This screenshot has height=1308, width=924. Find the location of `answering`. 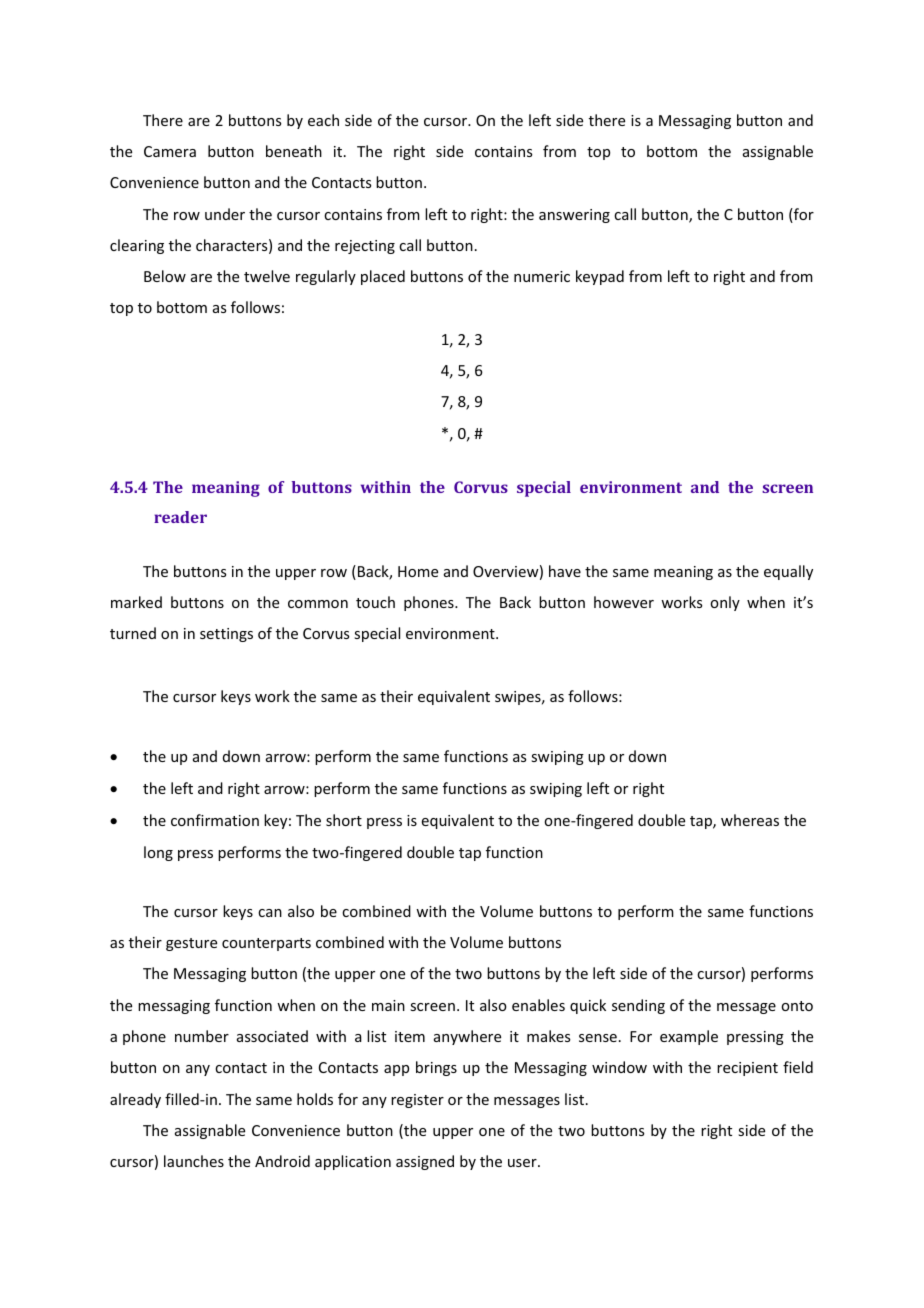

answering is located at coordinates (574, 216).
